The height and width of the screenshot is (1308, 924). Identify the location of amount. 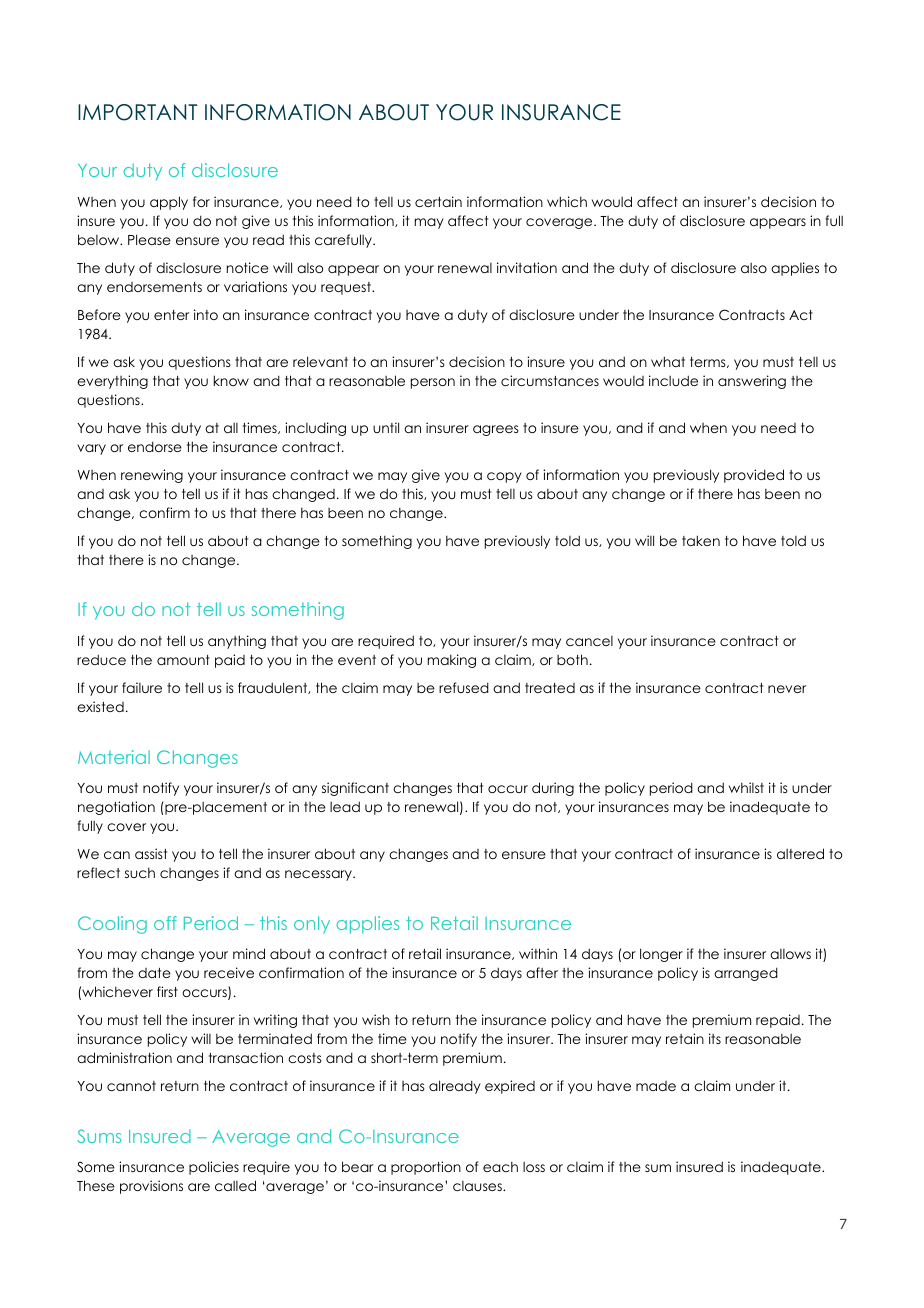
(183, 660).
